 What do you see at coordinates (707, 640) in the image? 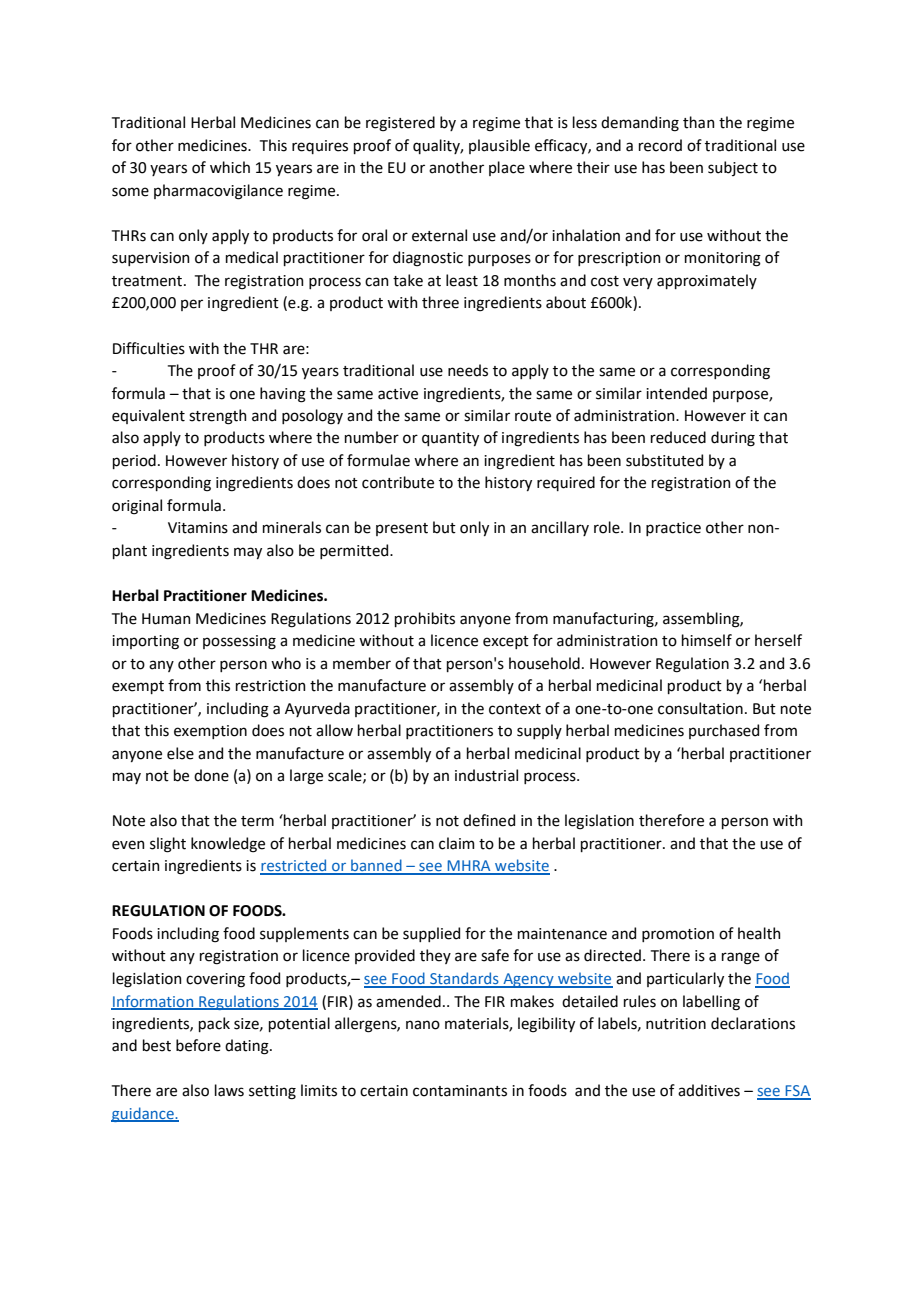
I see `himself` at bounding box center [707, 640].
